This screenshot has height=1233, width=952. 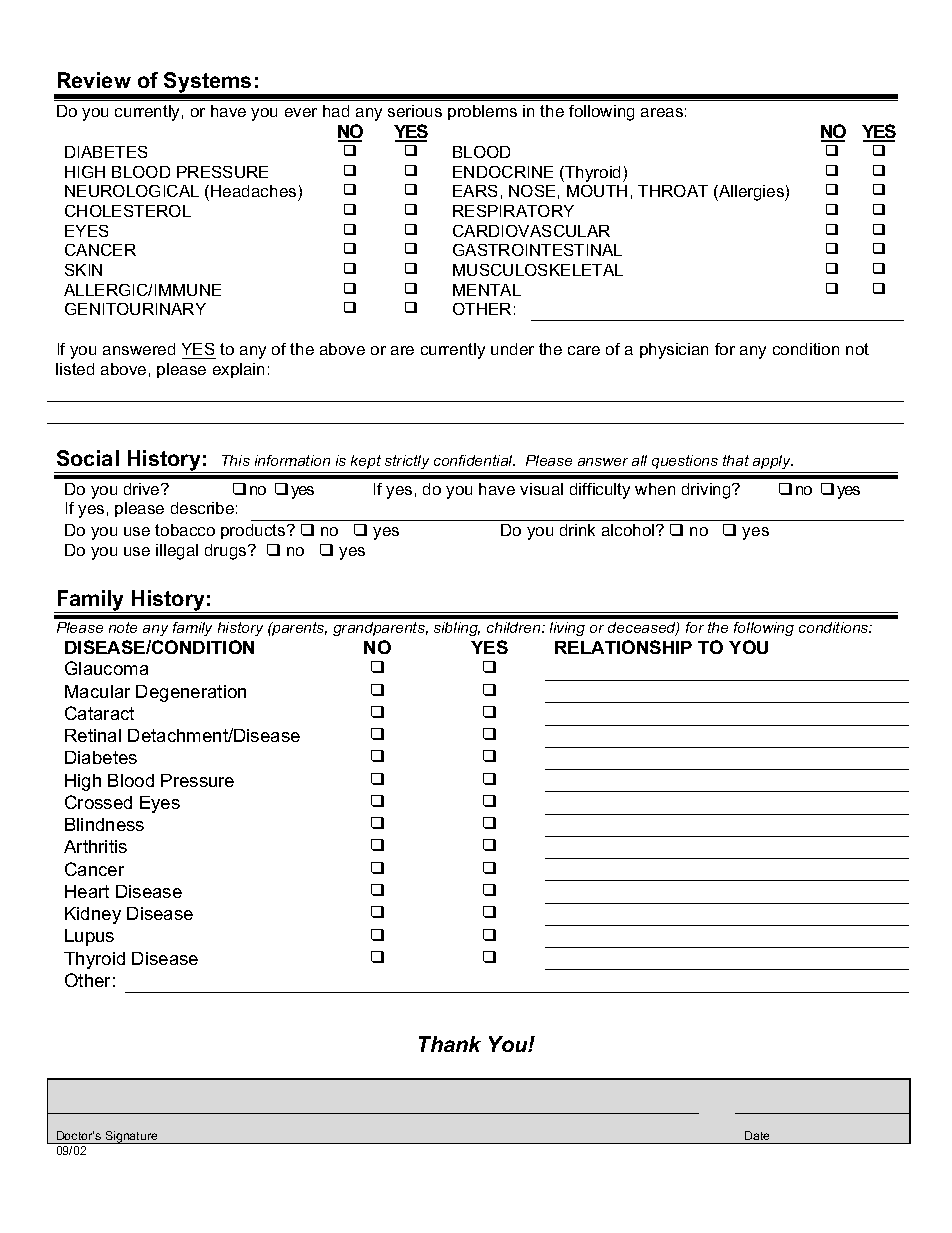 I want to click on Signature, so click(x=131, y=1137).
